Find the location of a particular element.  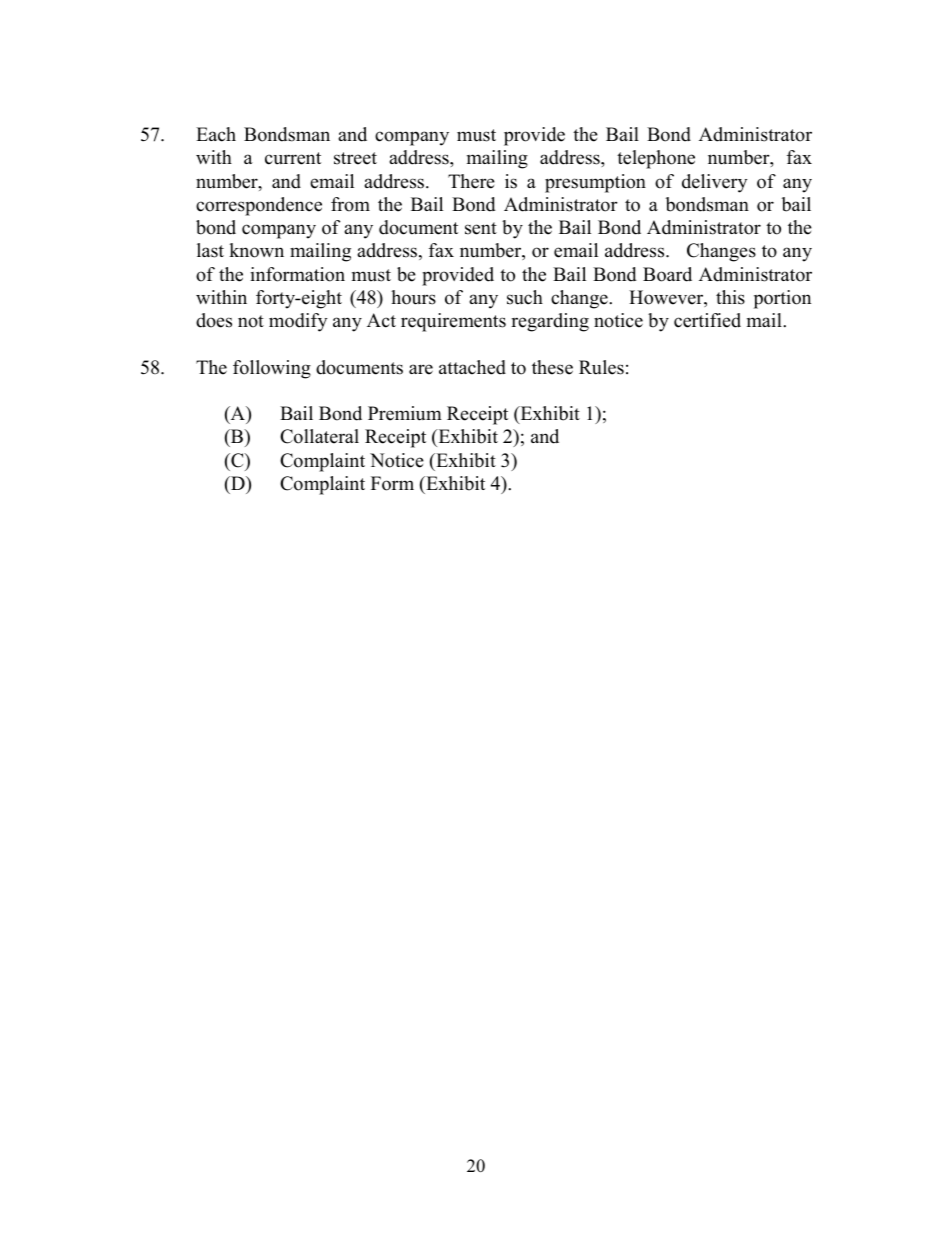

current is located at coordinates (293, 158).
